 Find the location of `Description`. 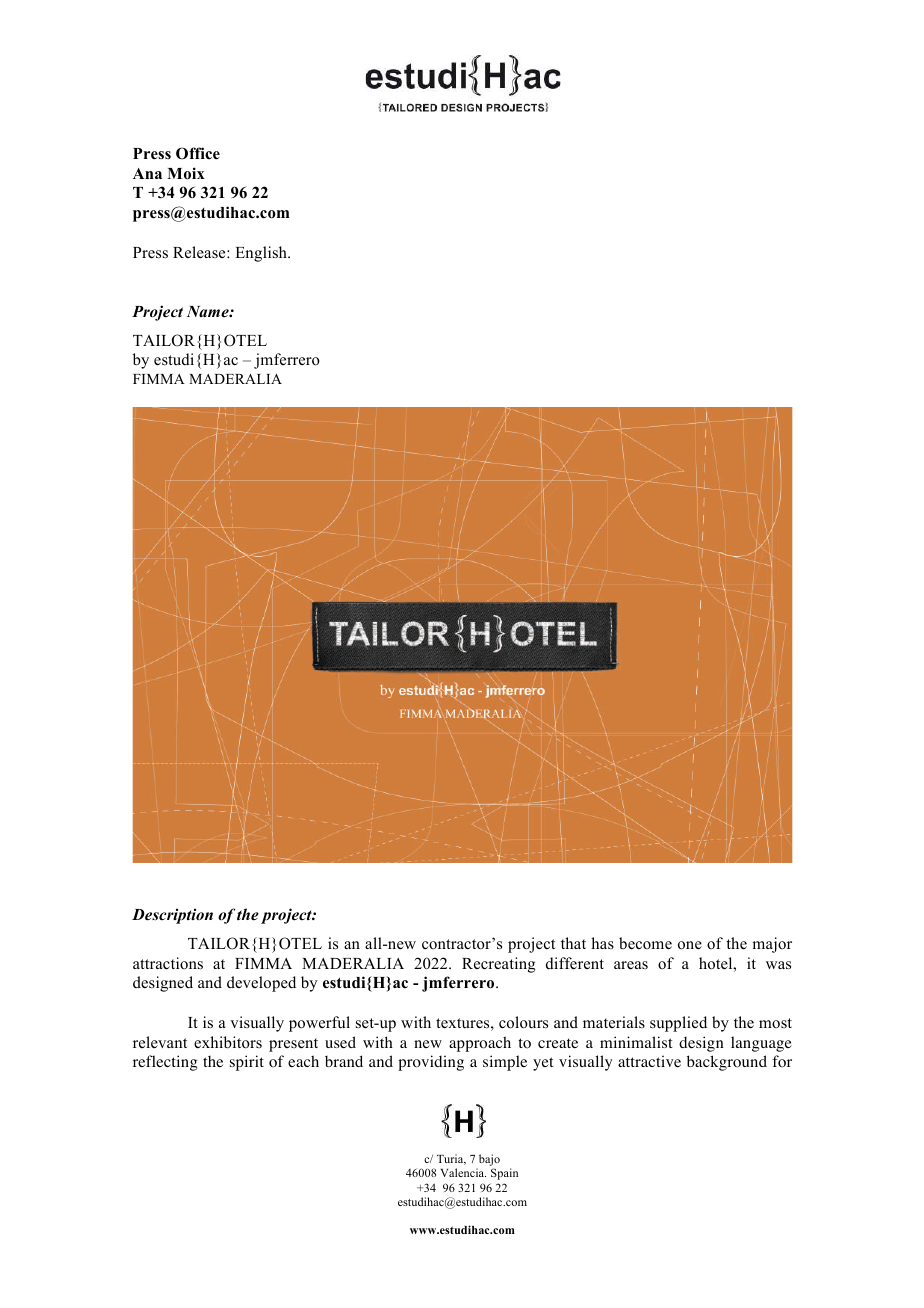

Description is located at coordinates (172, 916).
